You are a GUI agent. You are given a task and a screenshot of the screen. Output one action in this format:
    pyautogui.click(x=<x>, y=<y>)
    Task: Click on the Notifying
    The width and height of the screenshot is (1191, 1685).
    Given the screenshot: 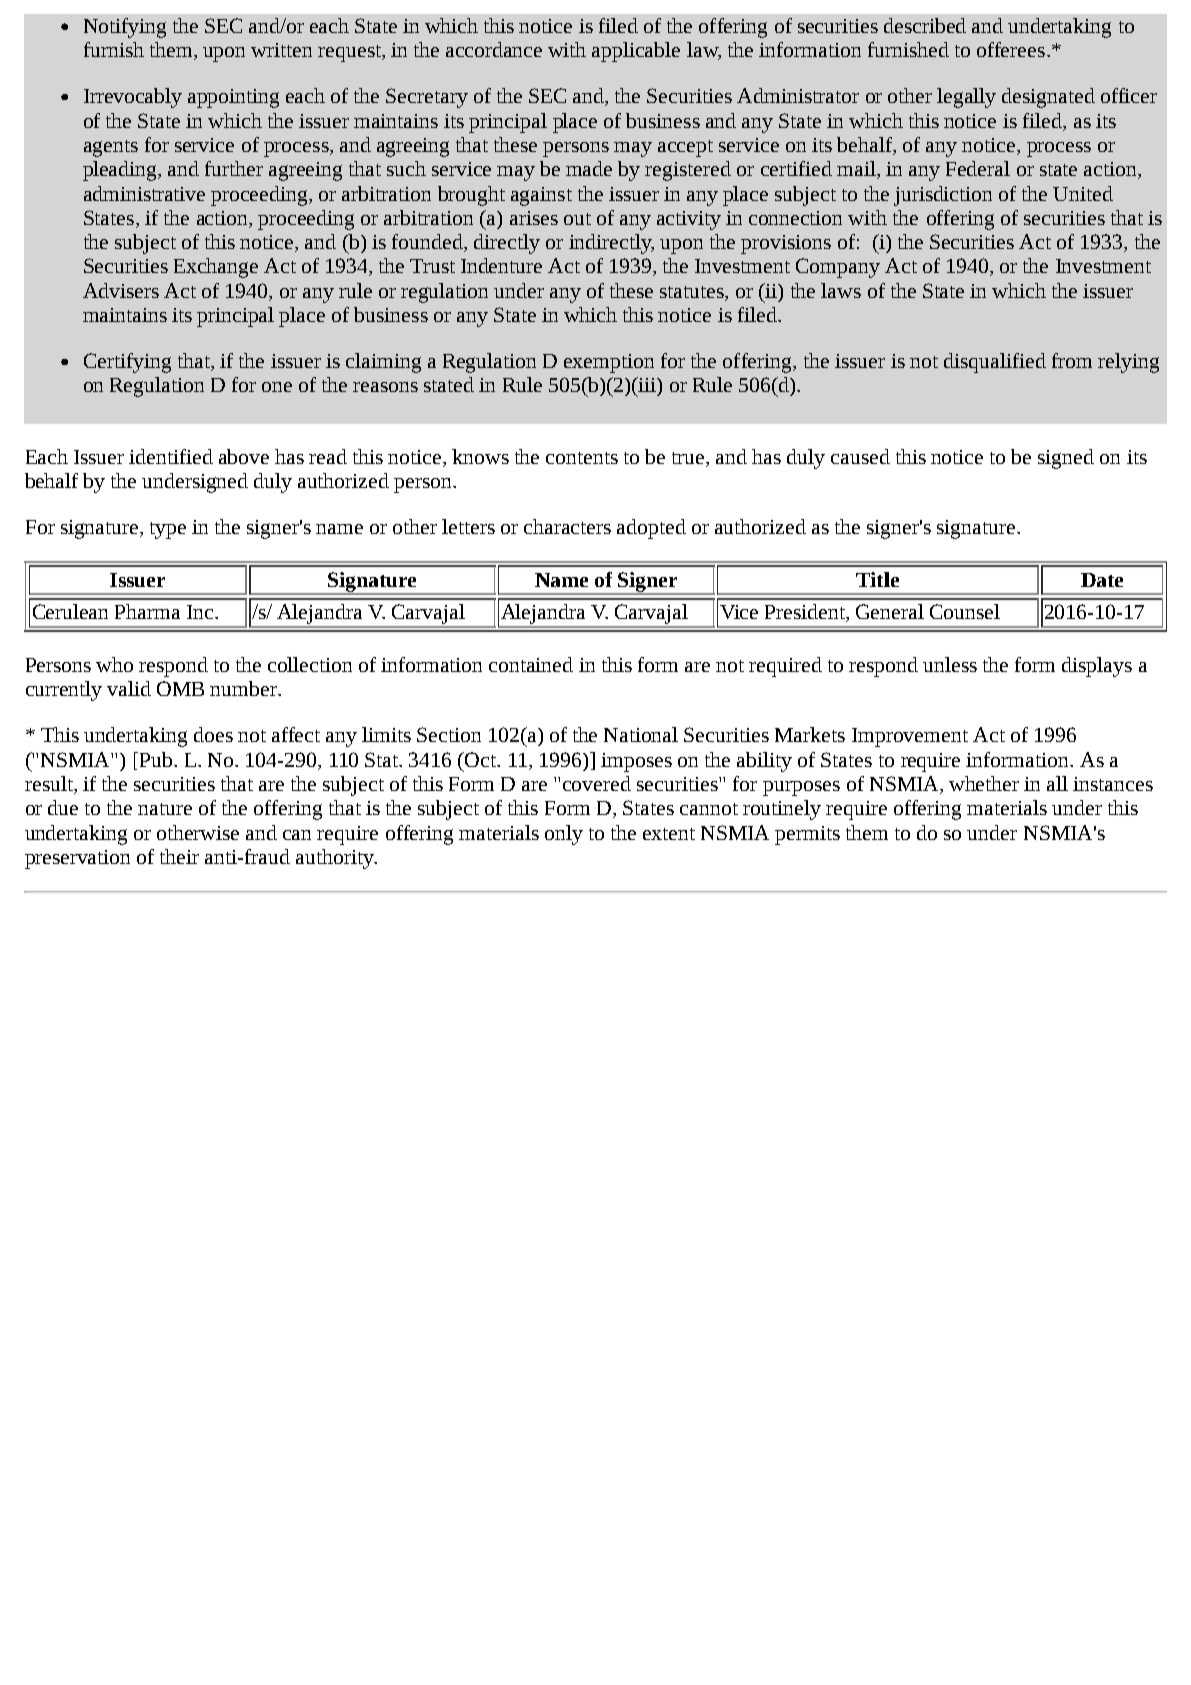 What is the action you would take?
    pyautogui.click(x=125, y=28)
